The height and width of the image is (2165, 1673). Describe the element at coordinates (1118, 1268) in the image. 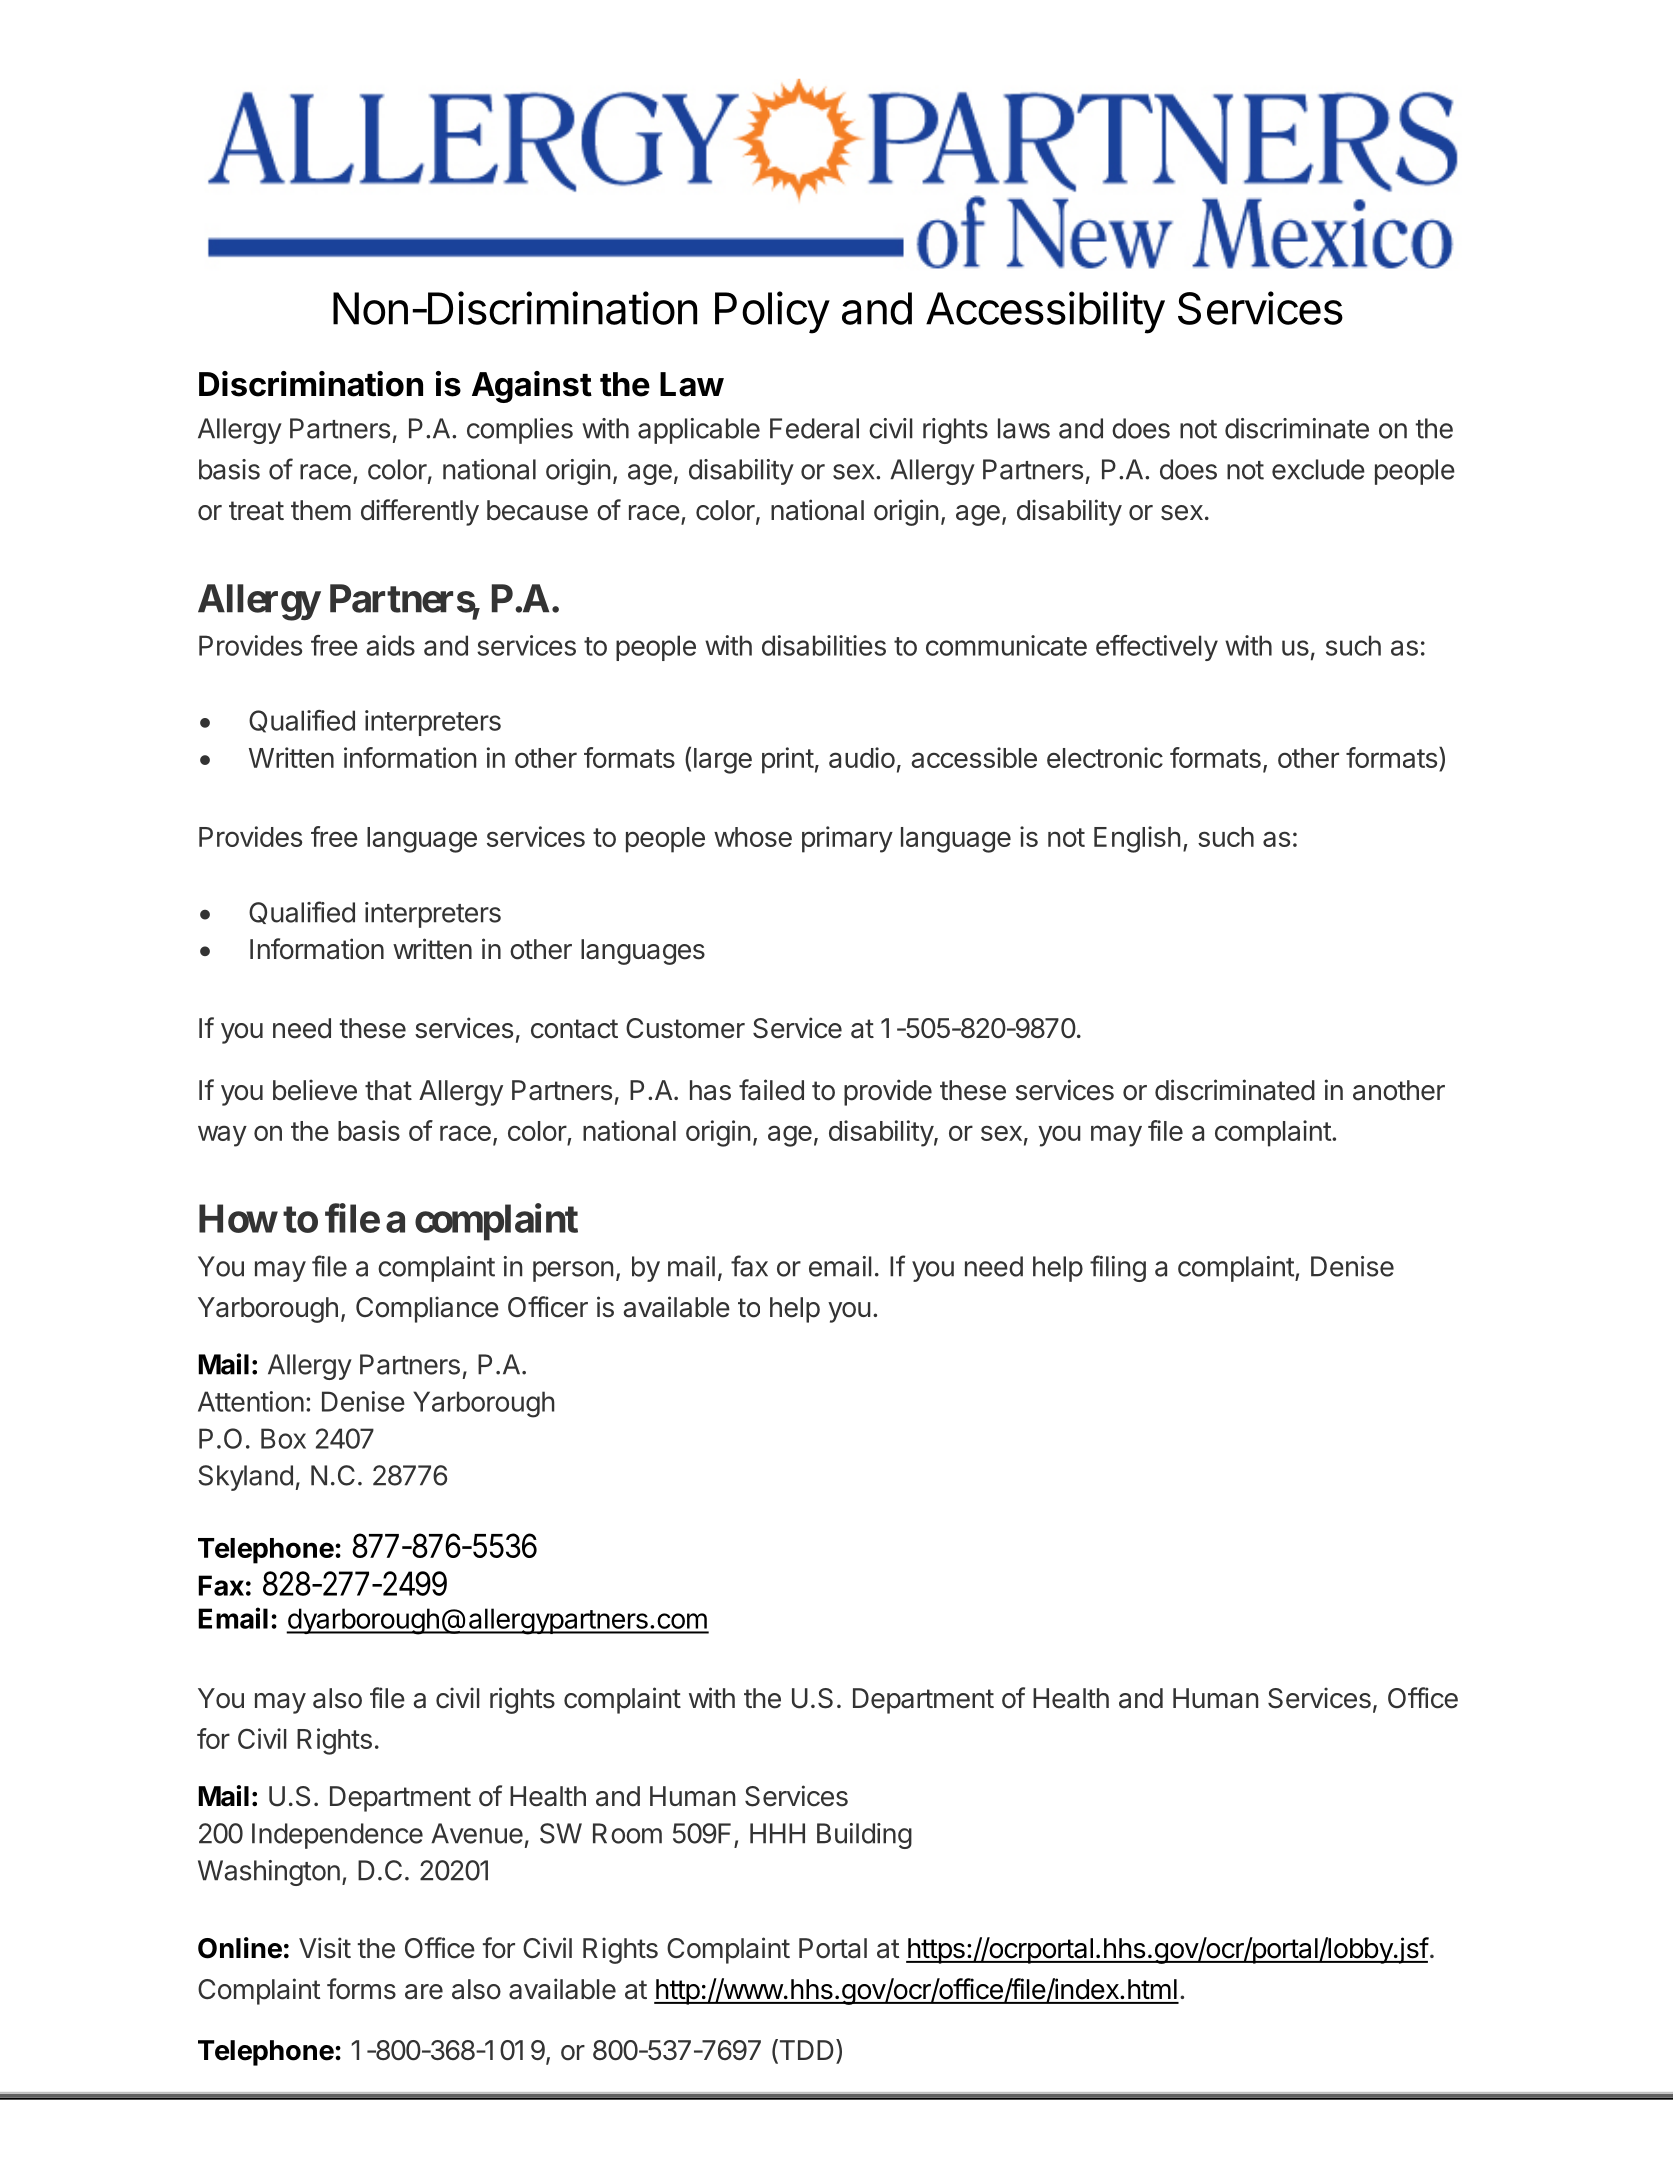

I see `filing` at that location.
